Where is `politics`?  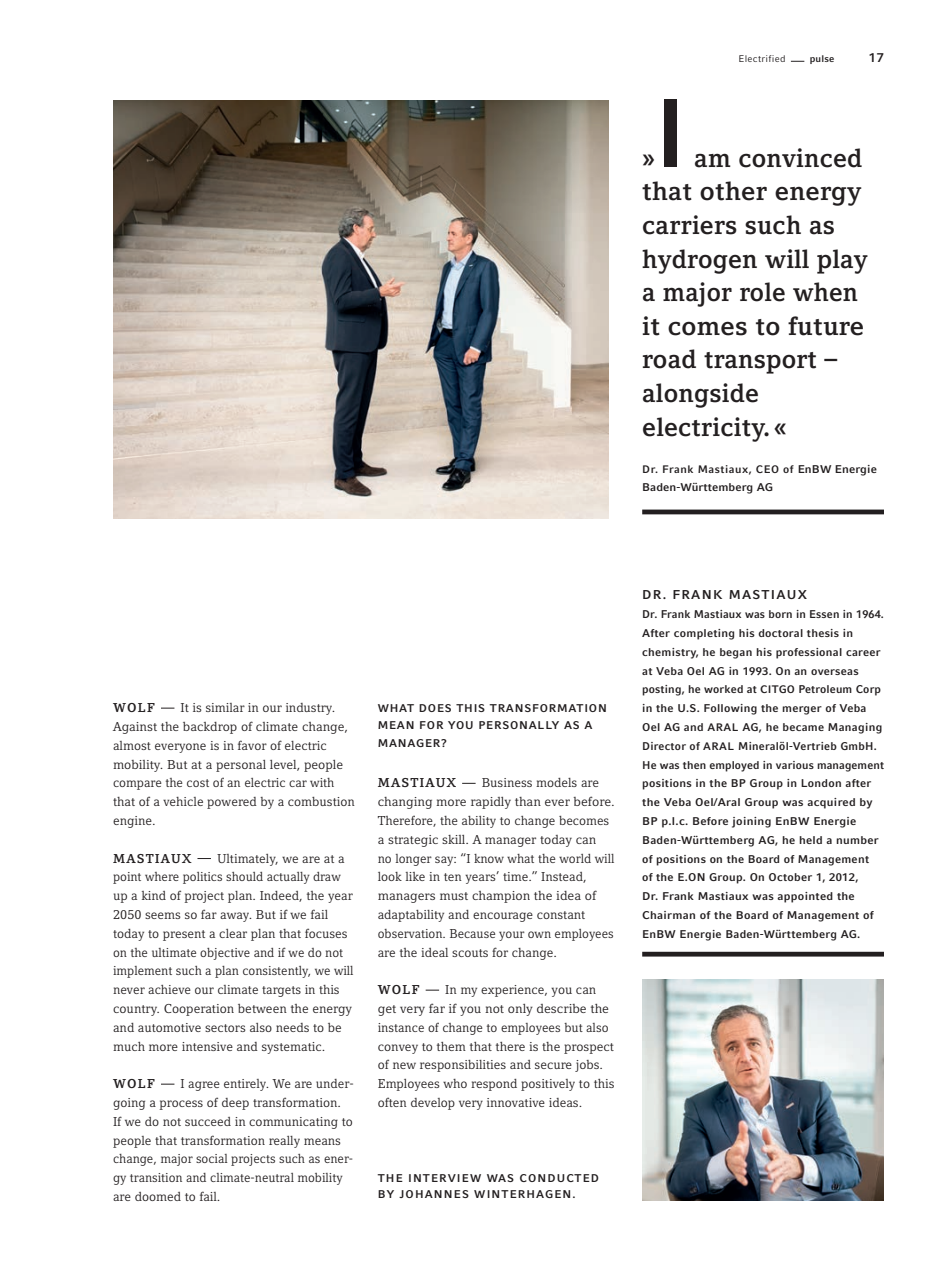 politics is located at coordinates (202, 878).
